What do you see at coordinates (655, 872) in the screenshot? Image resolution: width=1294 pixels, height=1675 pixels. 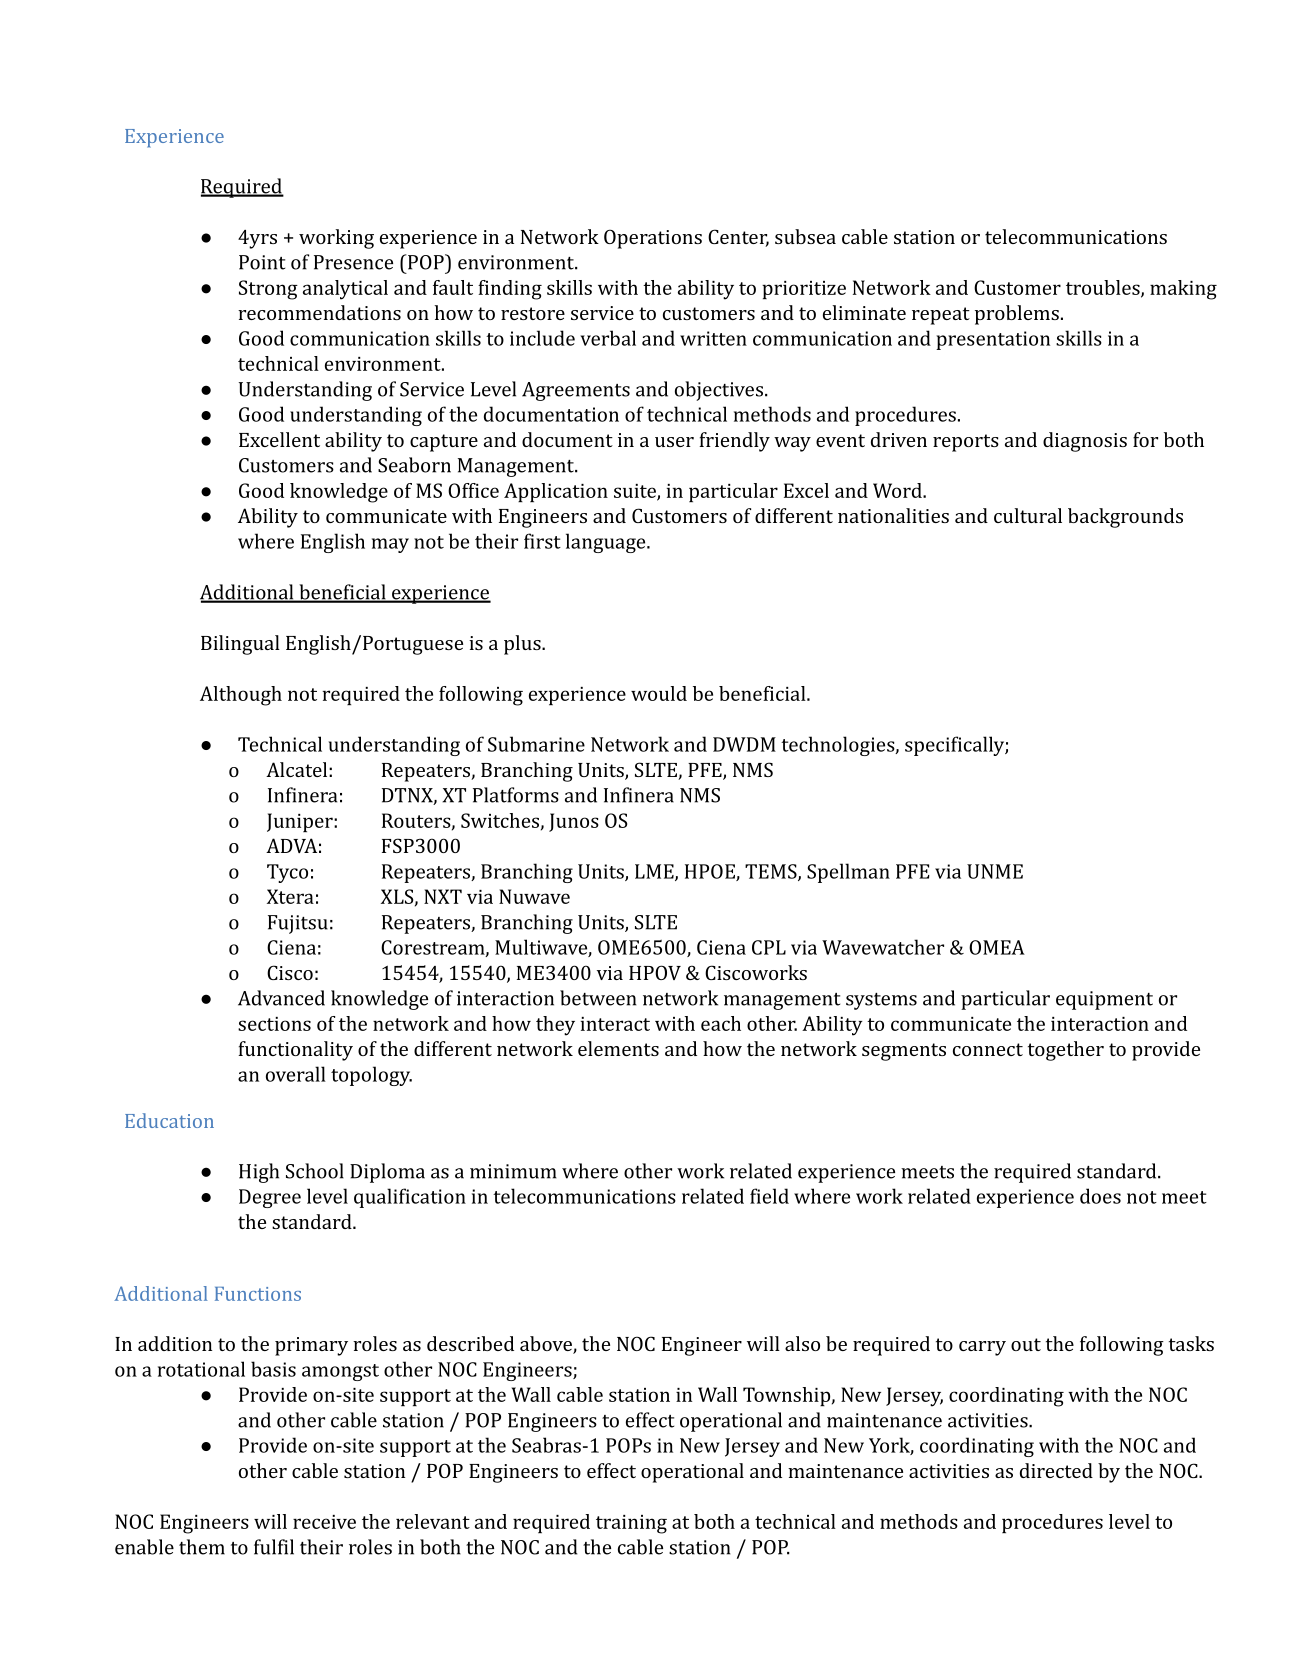 I see `LME` at bounding box center [655, 872].
